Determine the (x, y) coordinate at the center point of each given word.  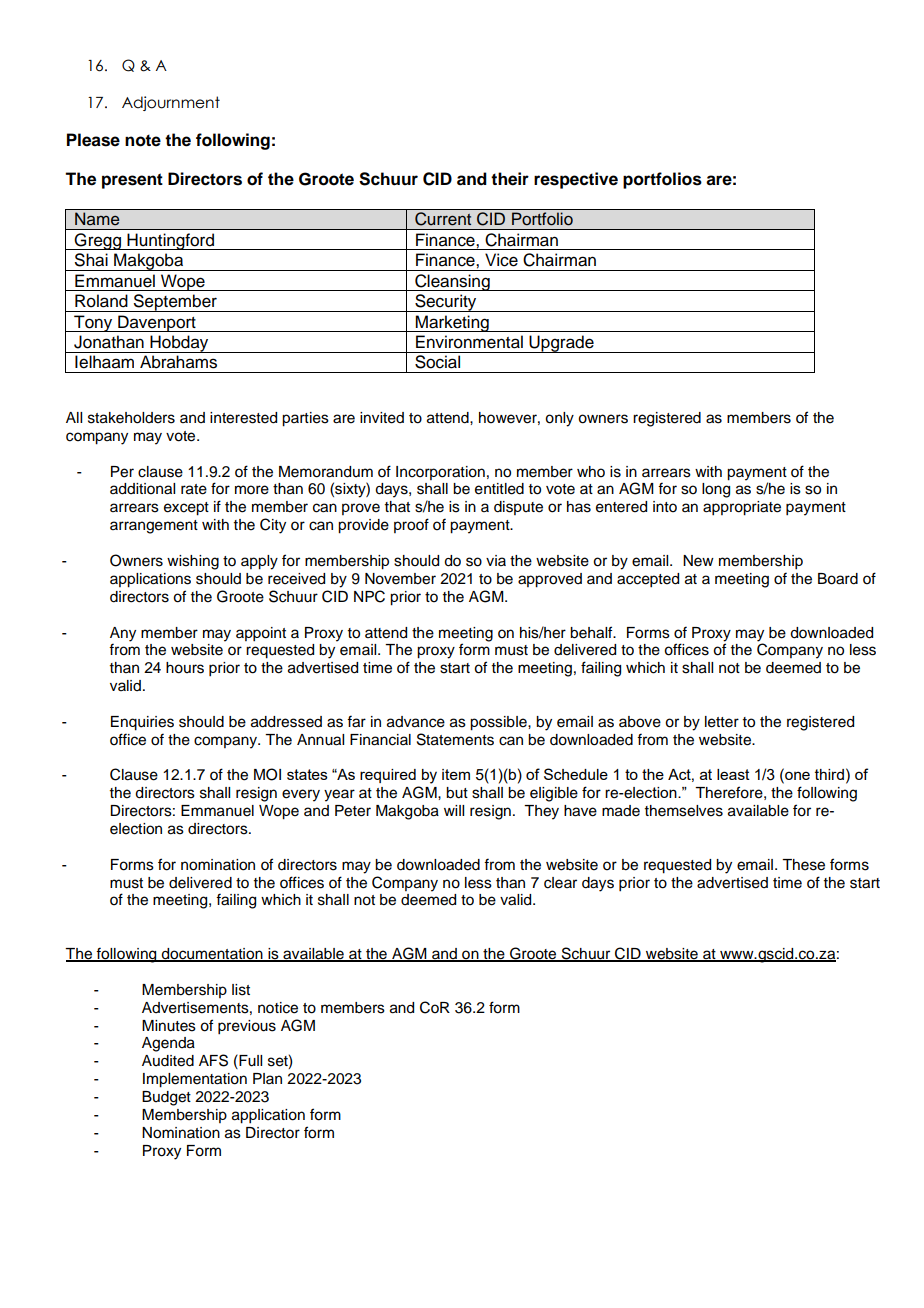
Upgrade (562, 344)
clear (560, 883)
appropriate (742, 508)
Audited (168, 1061)
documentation (212, 955)
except (186, 509)
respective (576, 180)
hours (185, 668)
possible (499, 723)
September (175, 303)
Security (446, 303)
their (510, 179)
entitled (499, 489)
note (143, 140)
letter (722, 722)
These (803, 865)
